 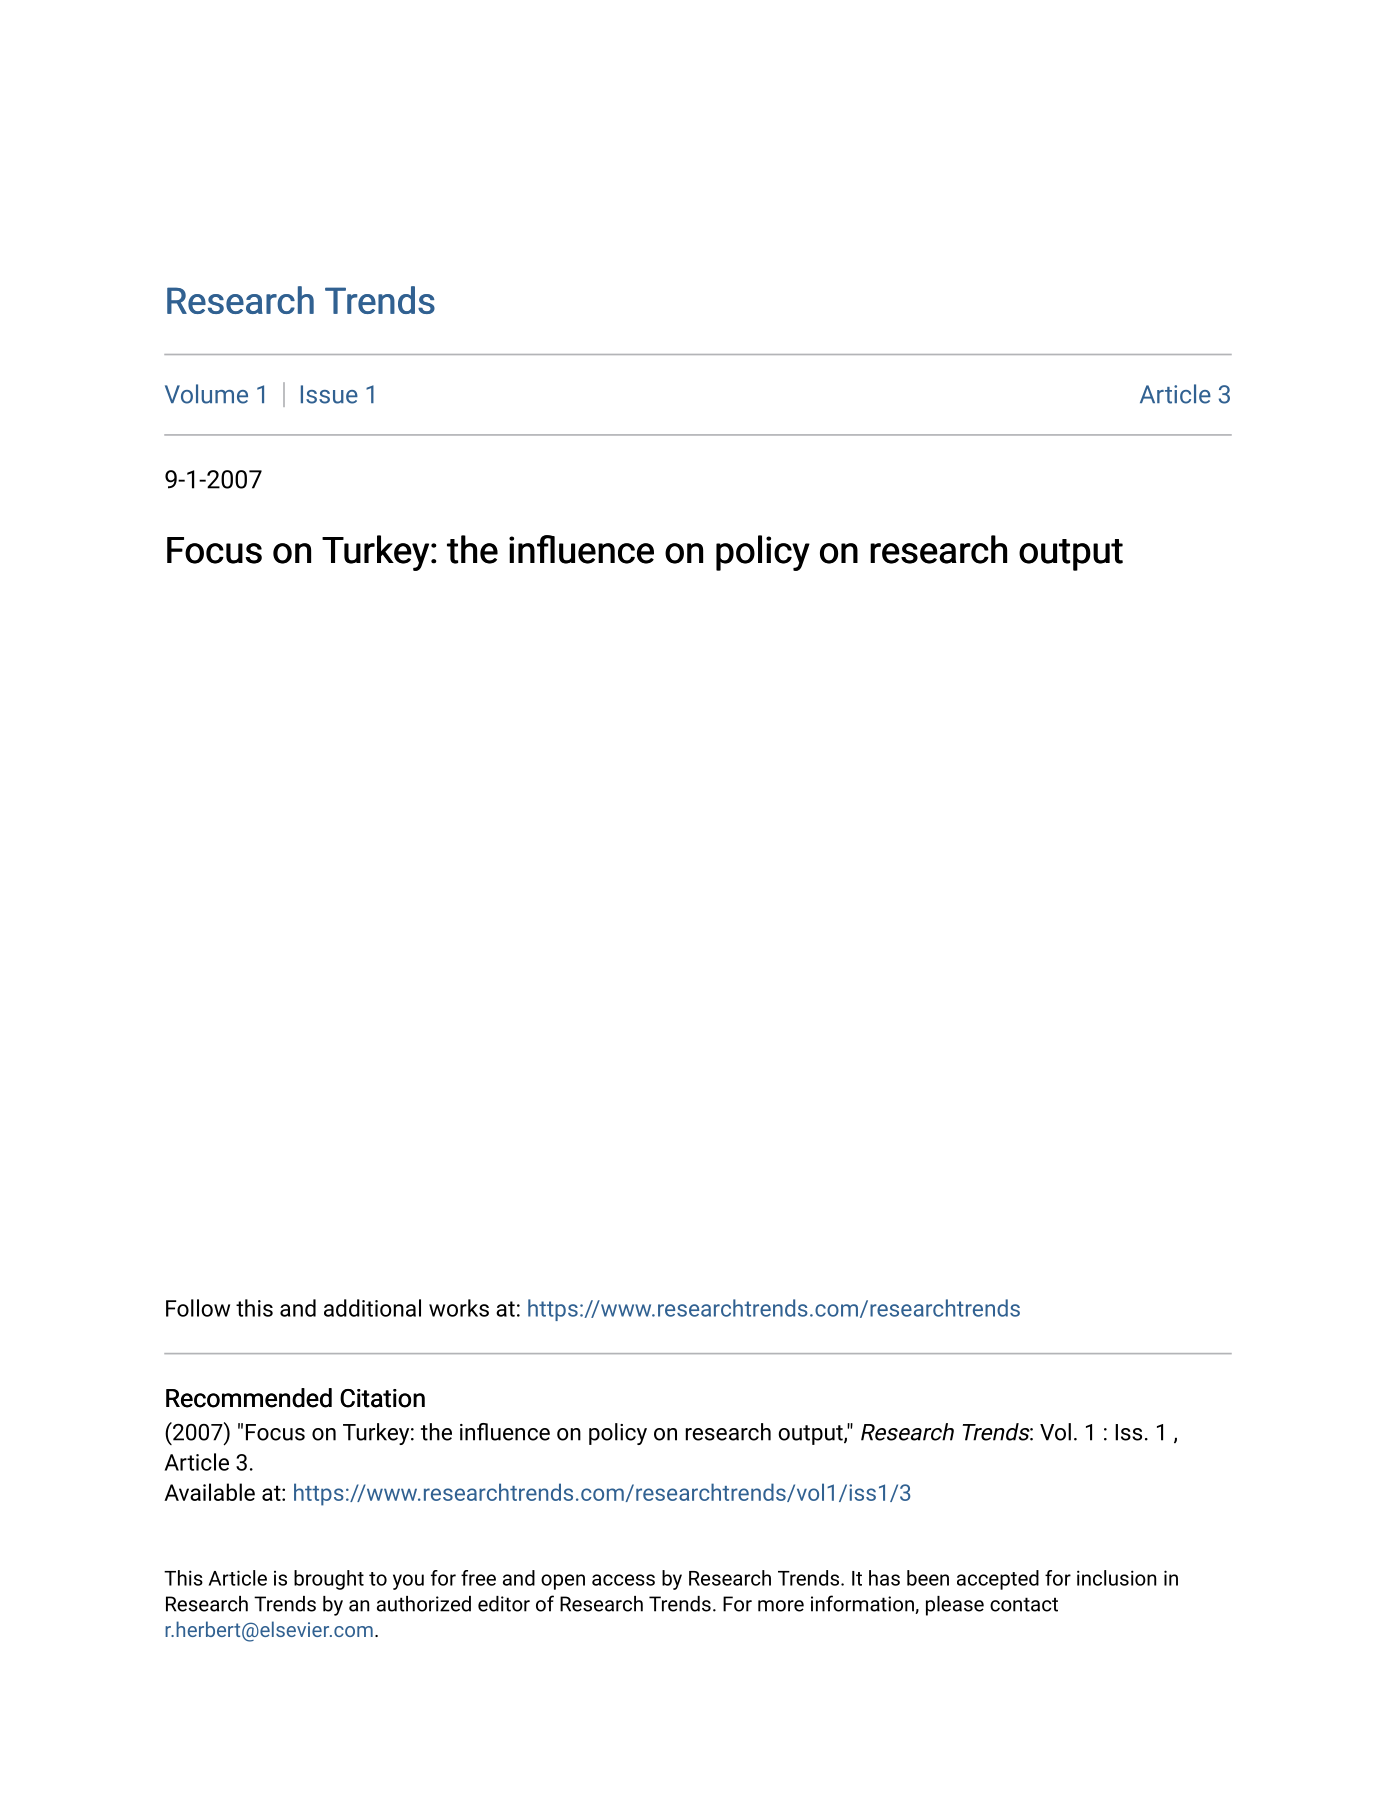 What do you see at coordinates (329, 394) in the screenshot?
I see `Issue` at bounding box center [329, 394].
